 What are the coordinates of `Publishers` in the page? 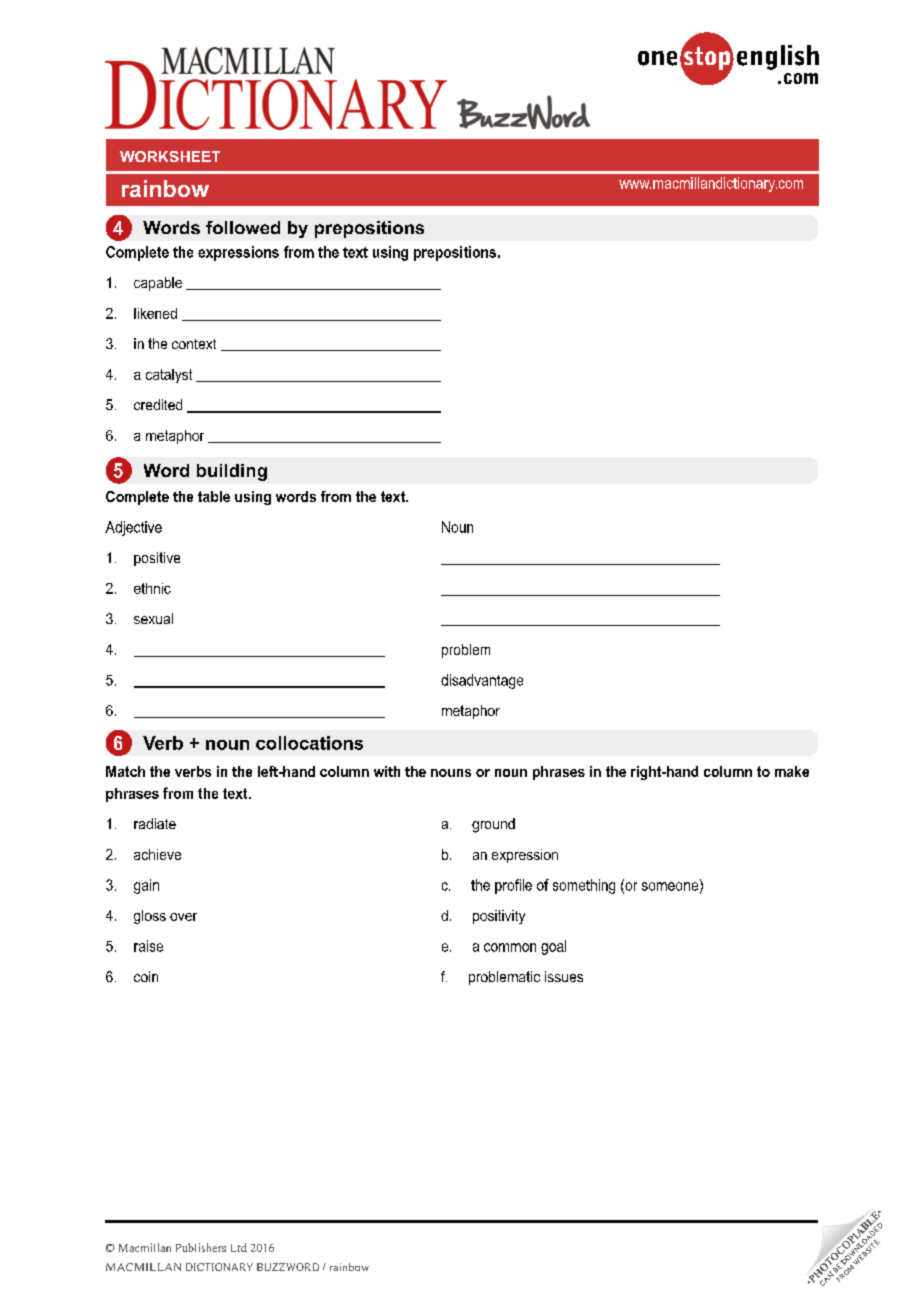 It's located at (201, 1247).
